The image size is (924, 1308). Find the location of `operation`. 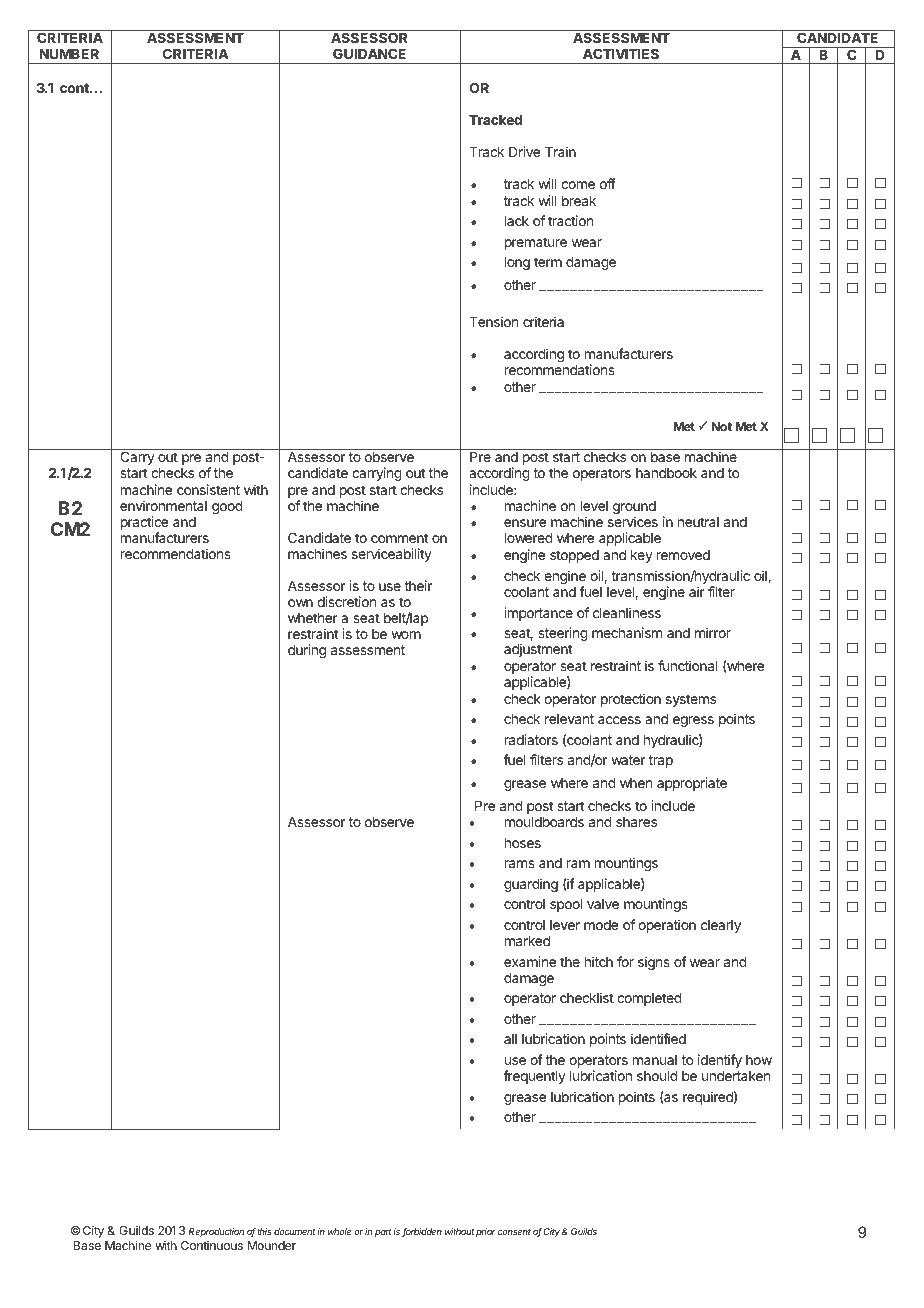

operation is located at coordinates (667, 926).
